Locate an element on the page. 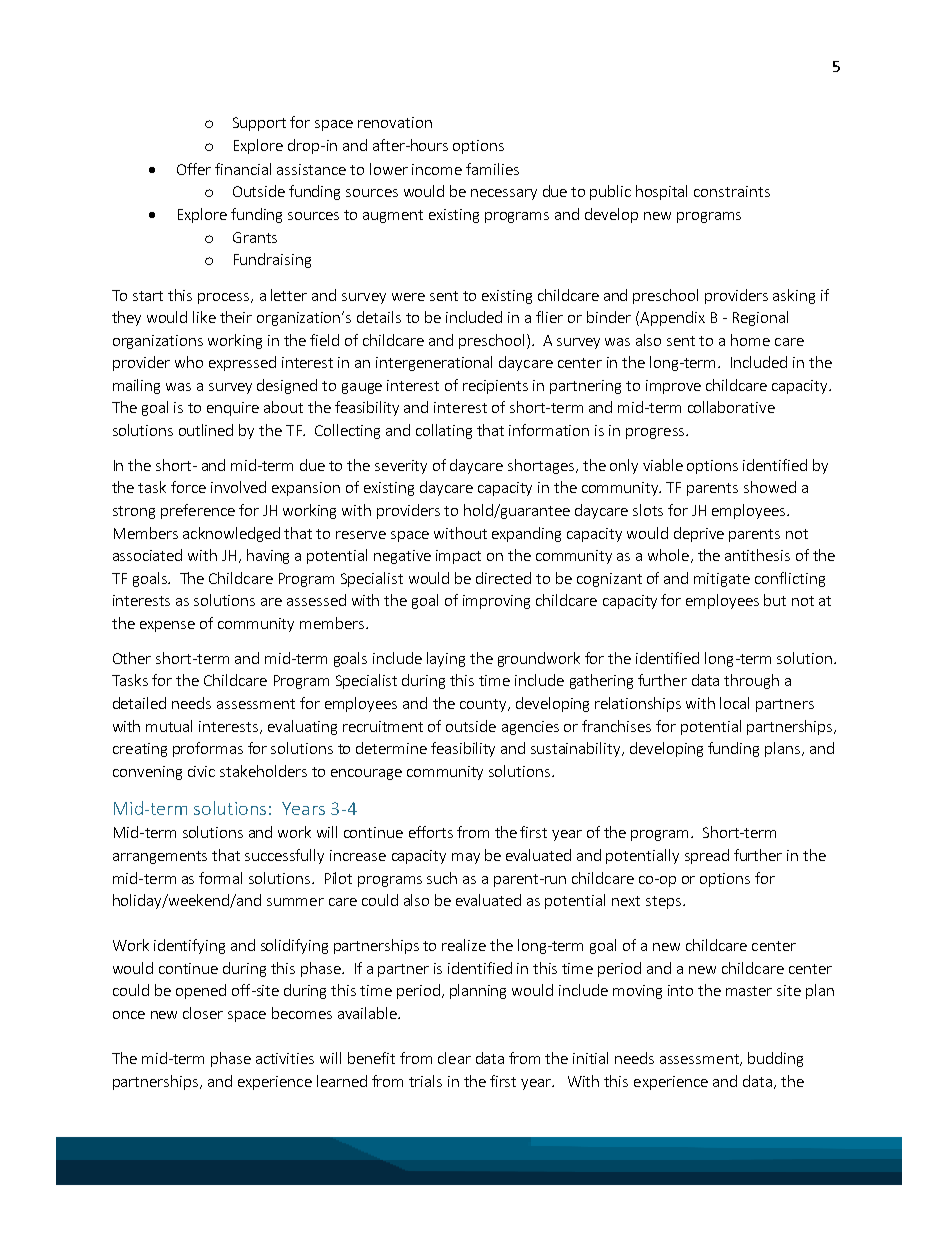 The width and height of the page is (952, 1233). constraints is located at coordinates (732, 191).
